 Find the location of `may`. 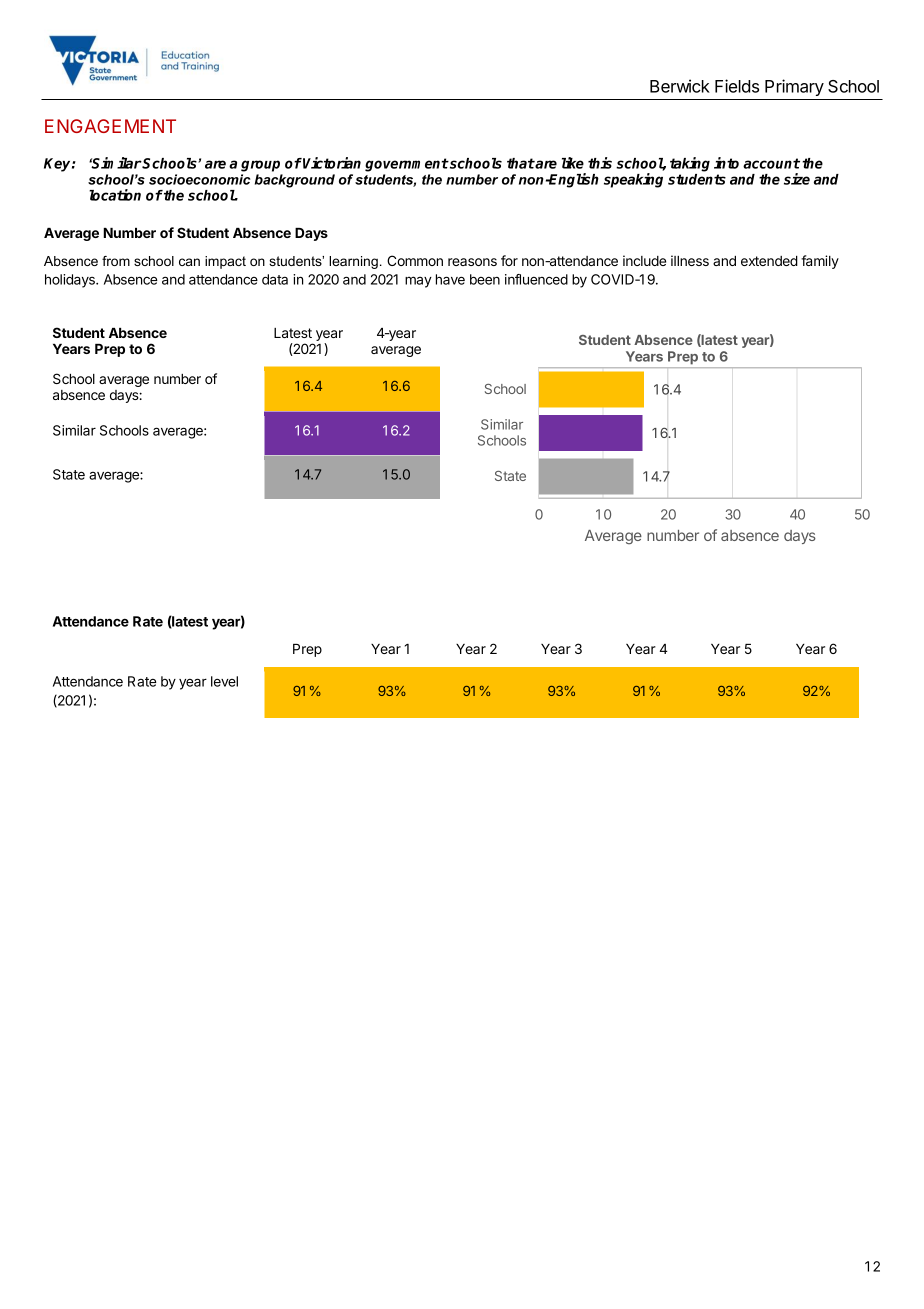

may is located at coordinates (418, 282).
